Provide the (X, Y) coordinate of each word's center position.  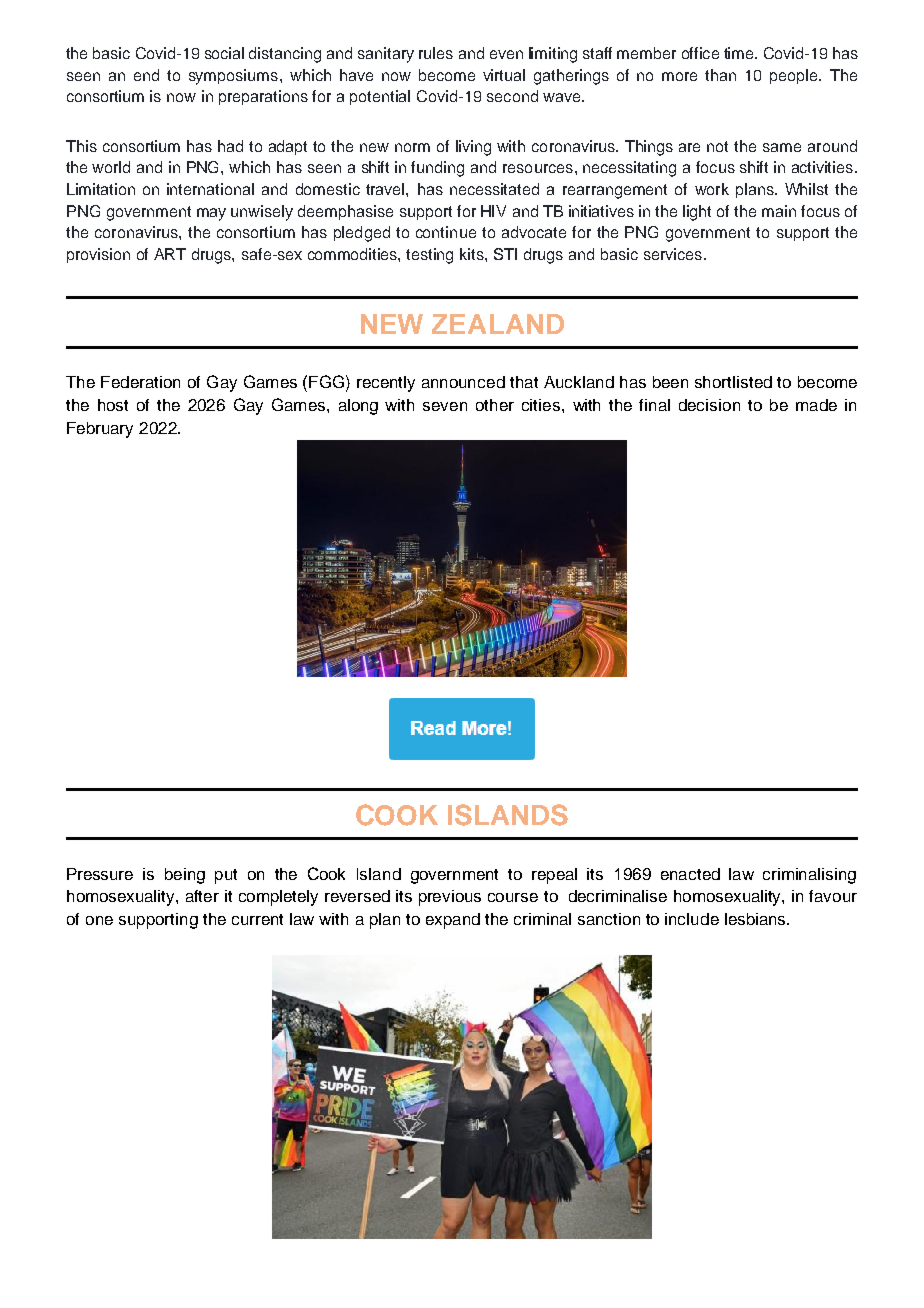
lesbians (756, 919)
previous (450, 898)
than (720, 75)
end (146, 75)
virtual (504, 75)
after (202, 896)
